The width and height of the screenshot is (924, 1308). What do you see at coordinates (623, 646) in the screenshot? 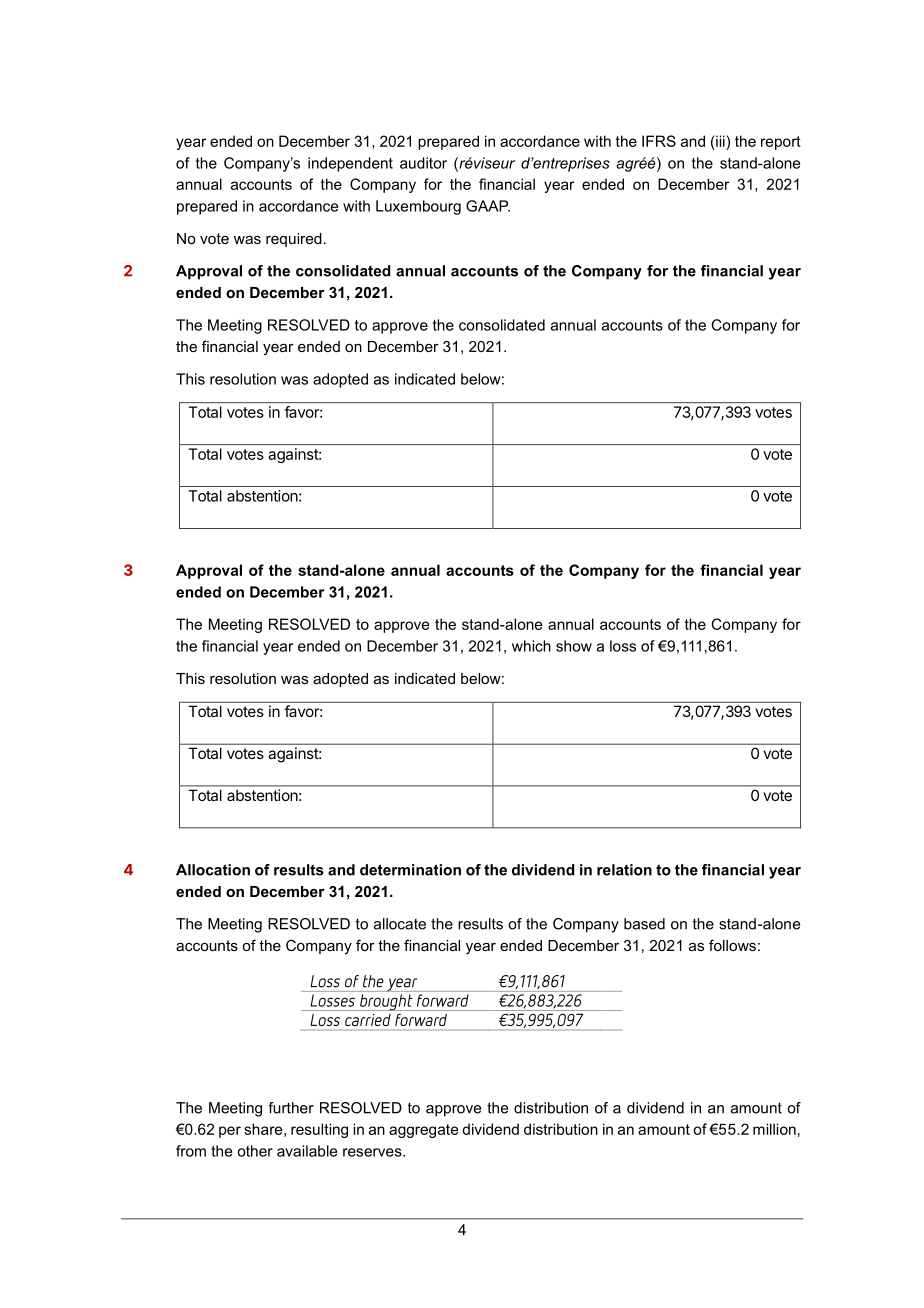
I see `loss` at bounding box center [623, 646].
